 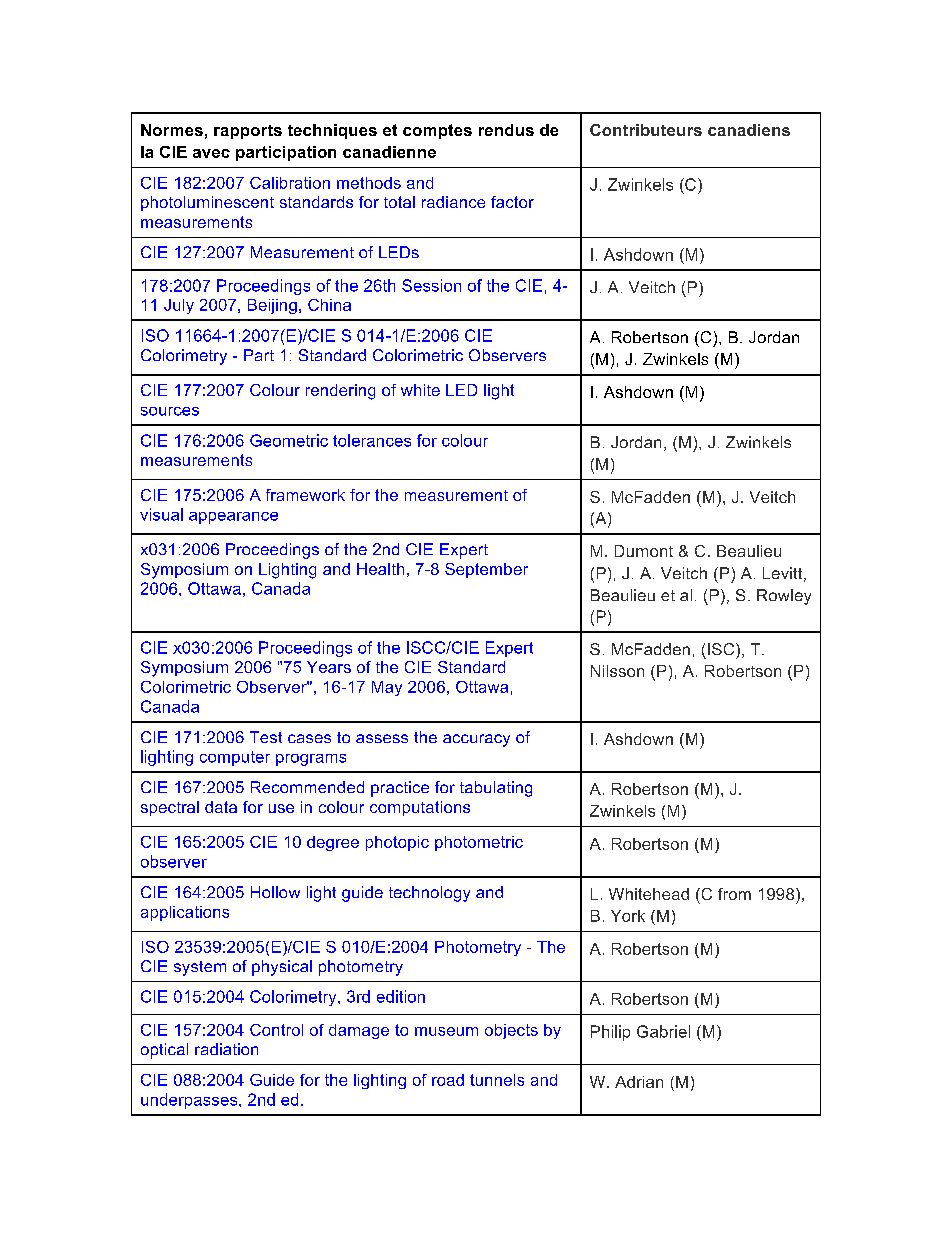 What do you see at coordinates (644, 551) in the screenshot?
I see `Dumont` at bounding box center [644, 551].
